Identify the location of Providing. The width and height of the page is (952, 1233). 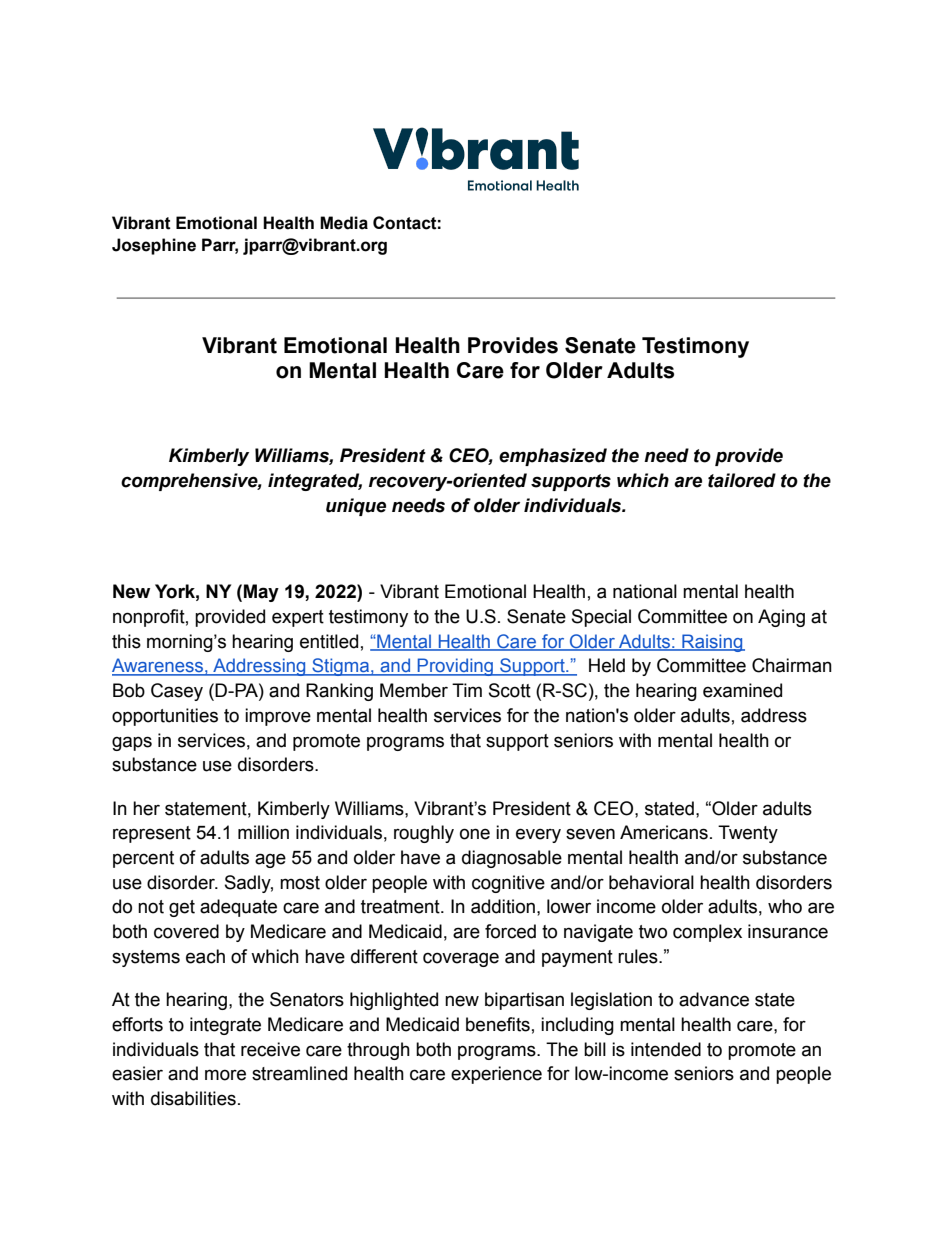
(456, 667).
